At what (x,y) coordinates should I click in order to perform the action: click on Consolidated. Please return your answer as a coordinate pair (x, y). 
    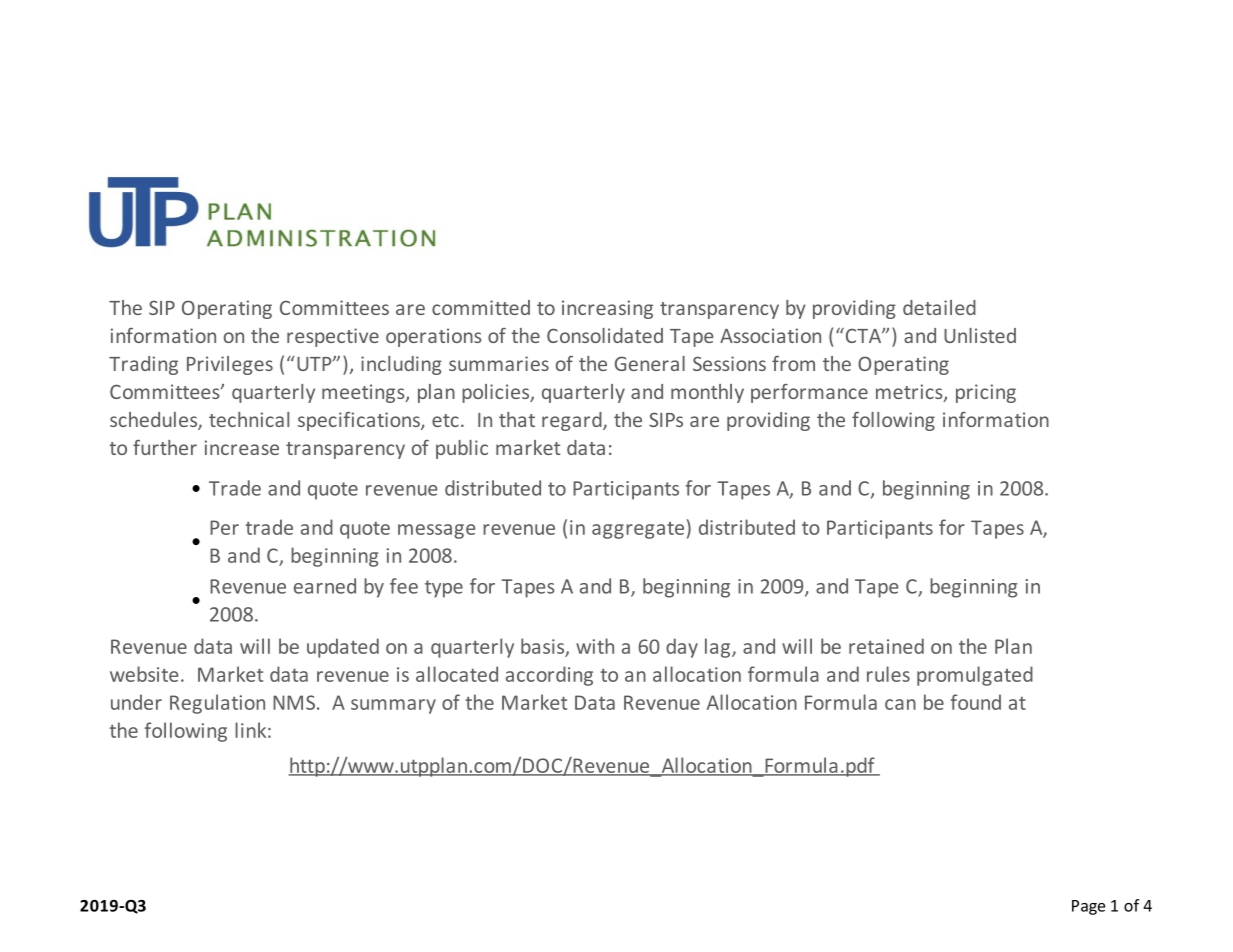
    Looking at the image, I should click on (605, 335).
